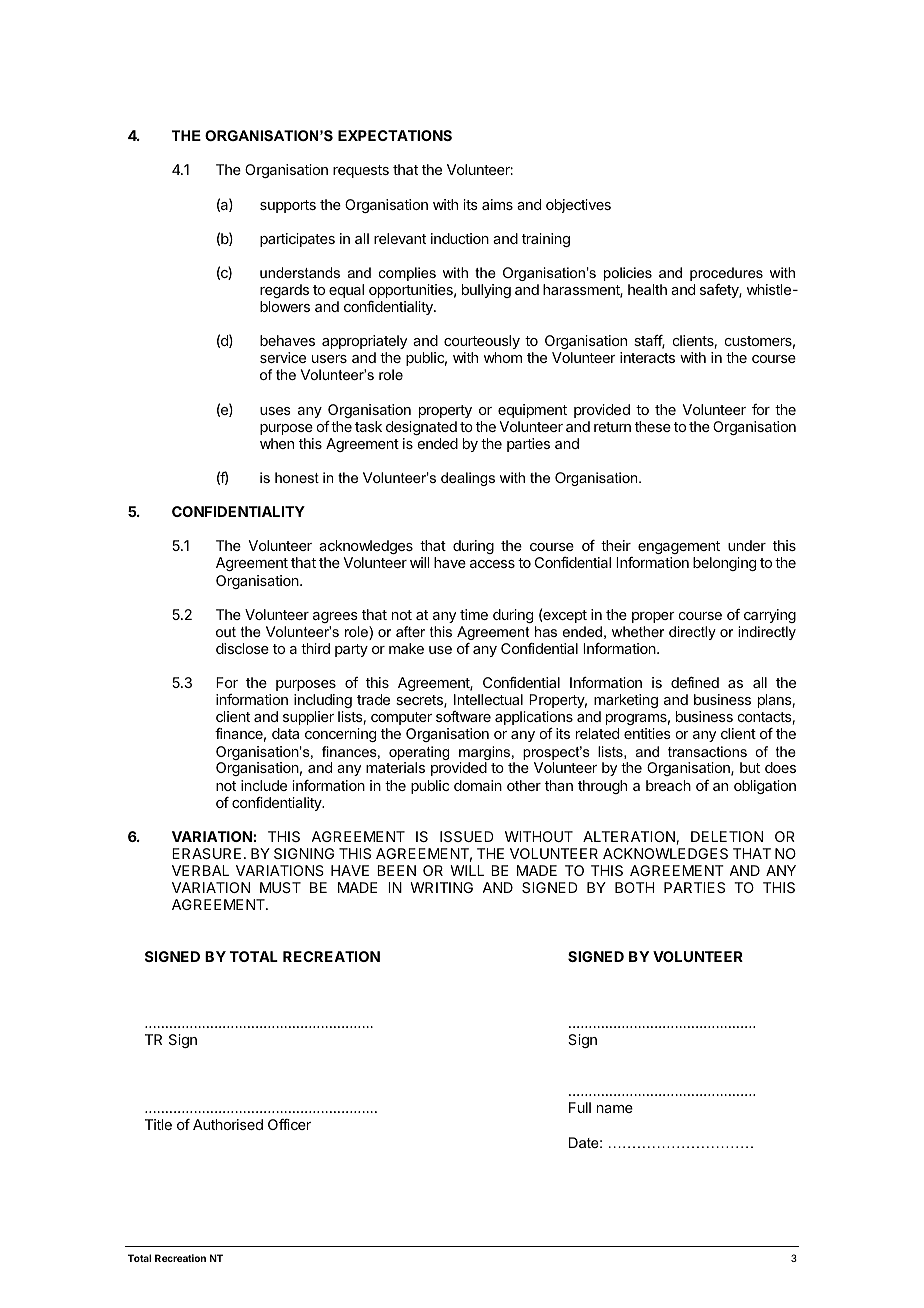 The image size is (924, 1308). I want to click on Full, so click(580, 1107).
